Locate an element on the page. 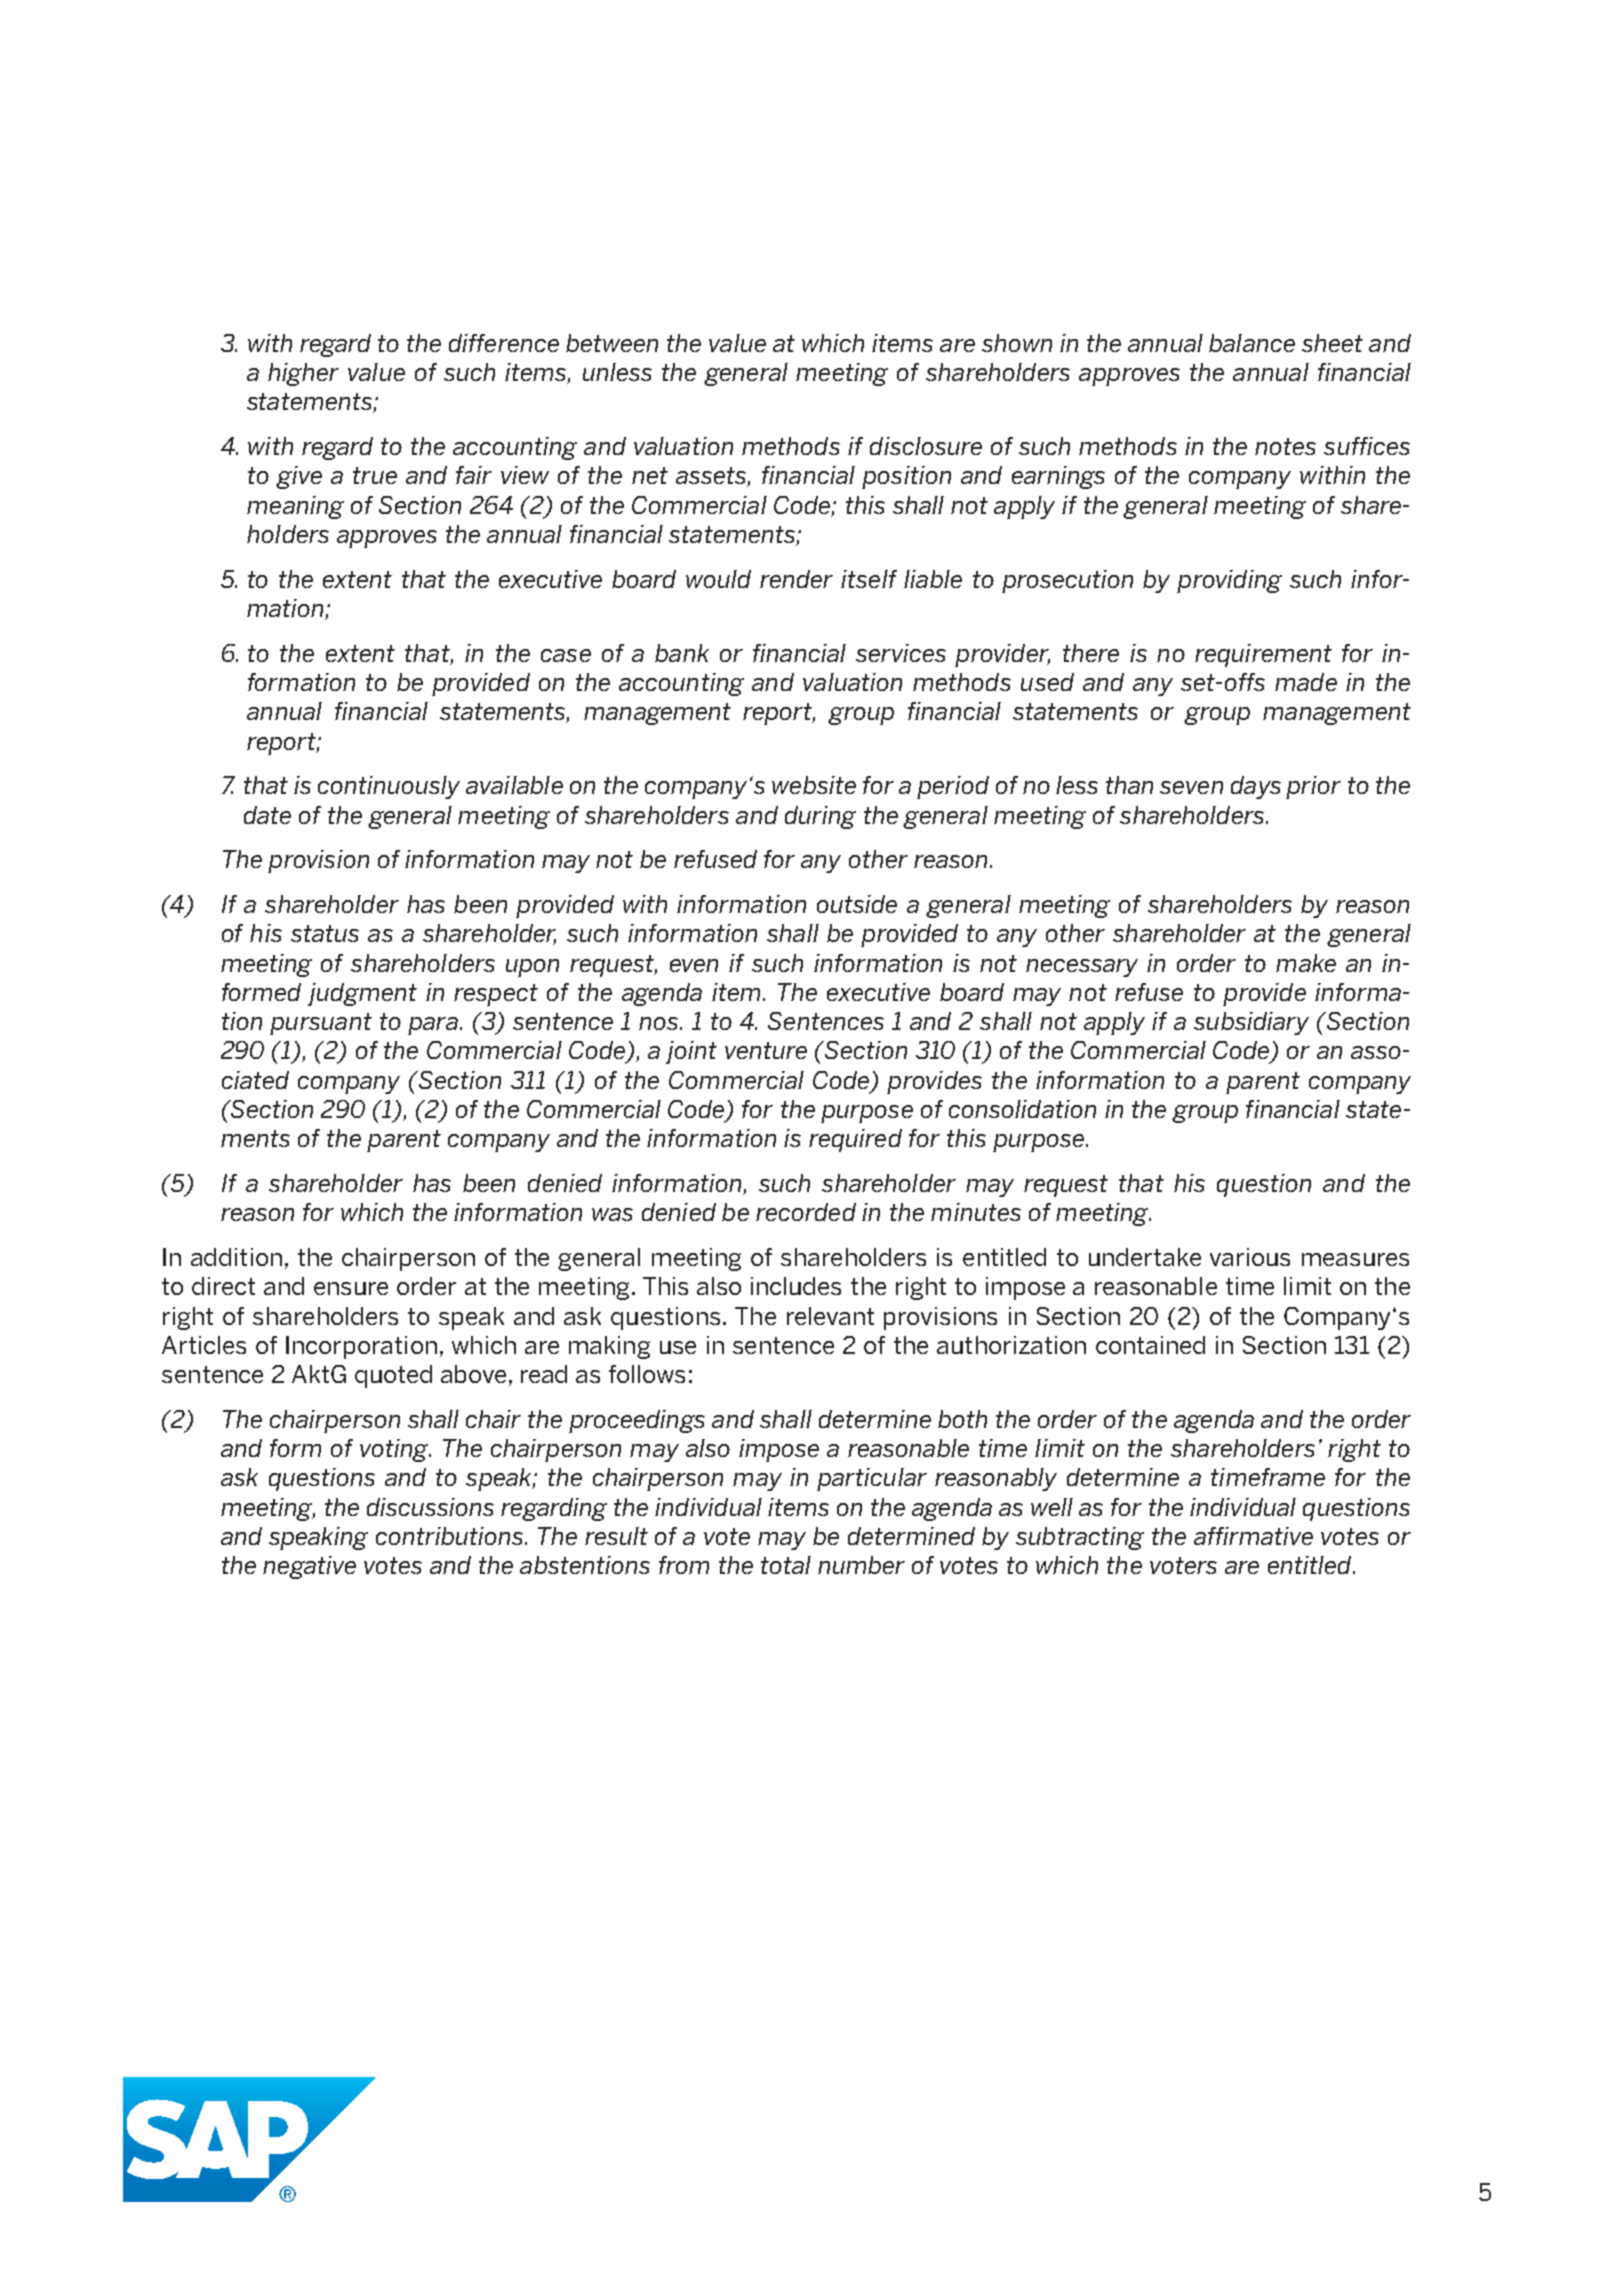  venture is located at coordinates (766, 1050).
